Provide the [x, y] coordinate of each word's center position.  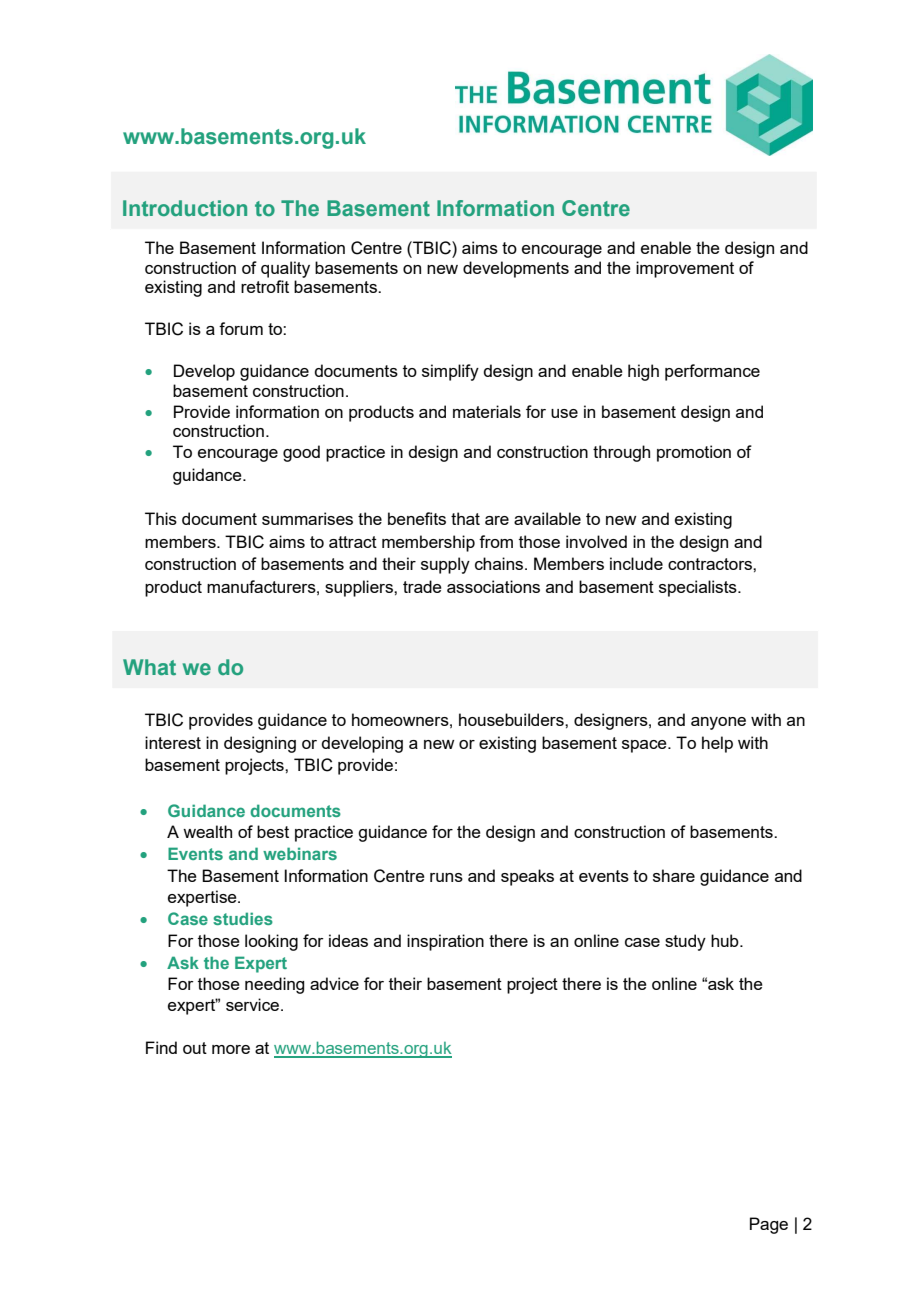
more [231, 1049]
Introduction [185, 208]
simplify [450, 372]
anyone [718, 723]
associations [493, 586]
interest [173, 742]
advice [334, 983]
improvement [685, 269]
